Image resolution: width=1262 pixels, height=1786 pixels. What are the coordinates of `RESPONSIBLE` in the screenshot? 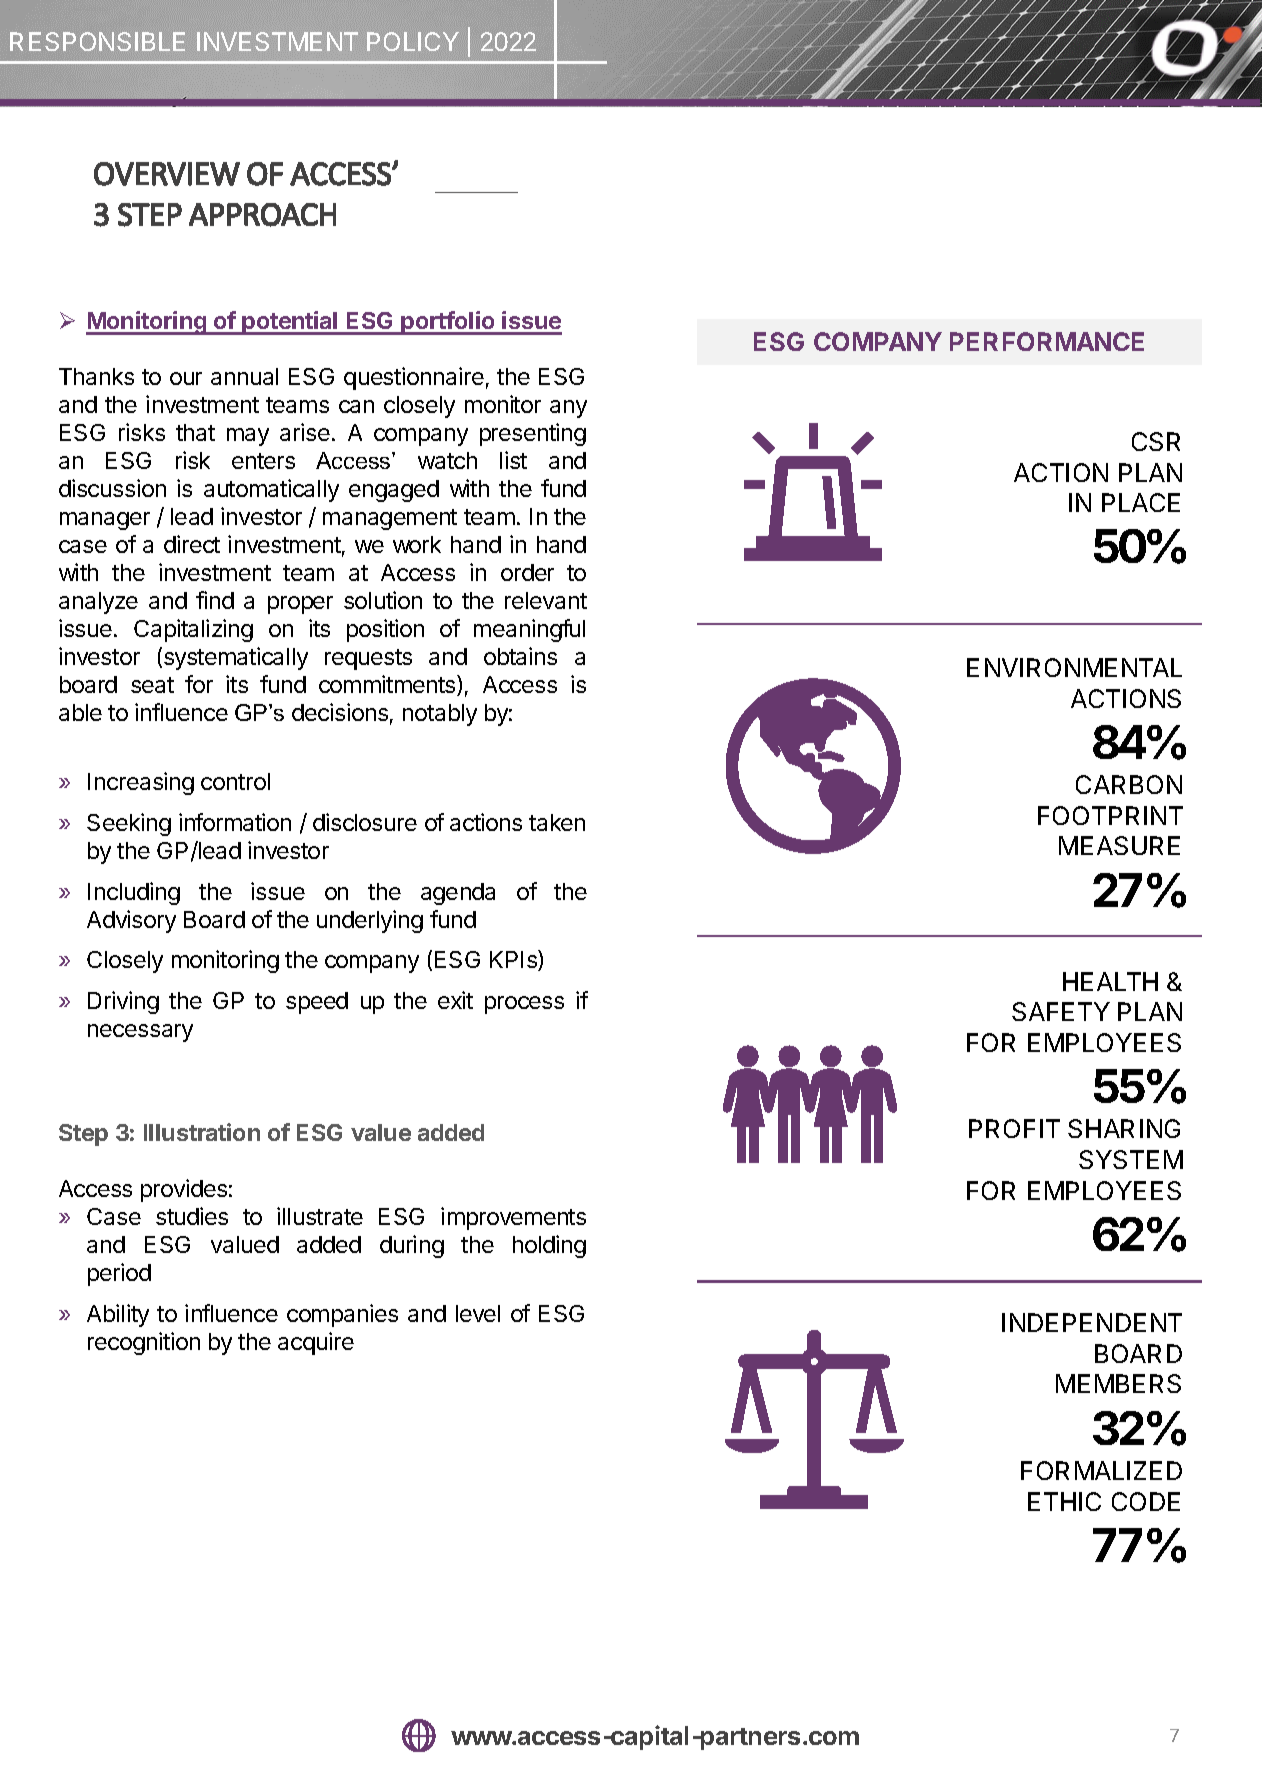 It's located at (97, 41).
